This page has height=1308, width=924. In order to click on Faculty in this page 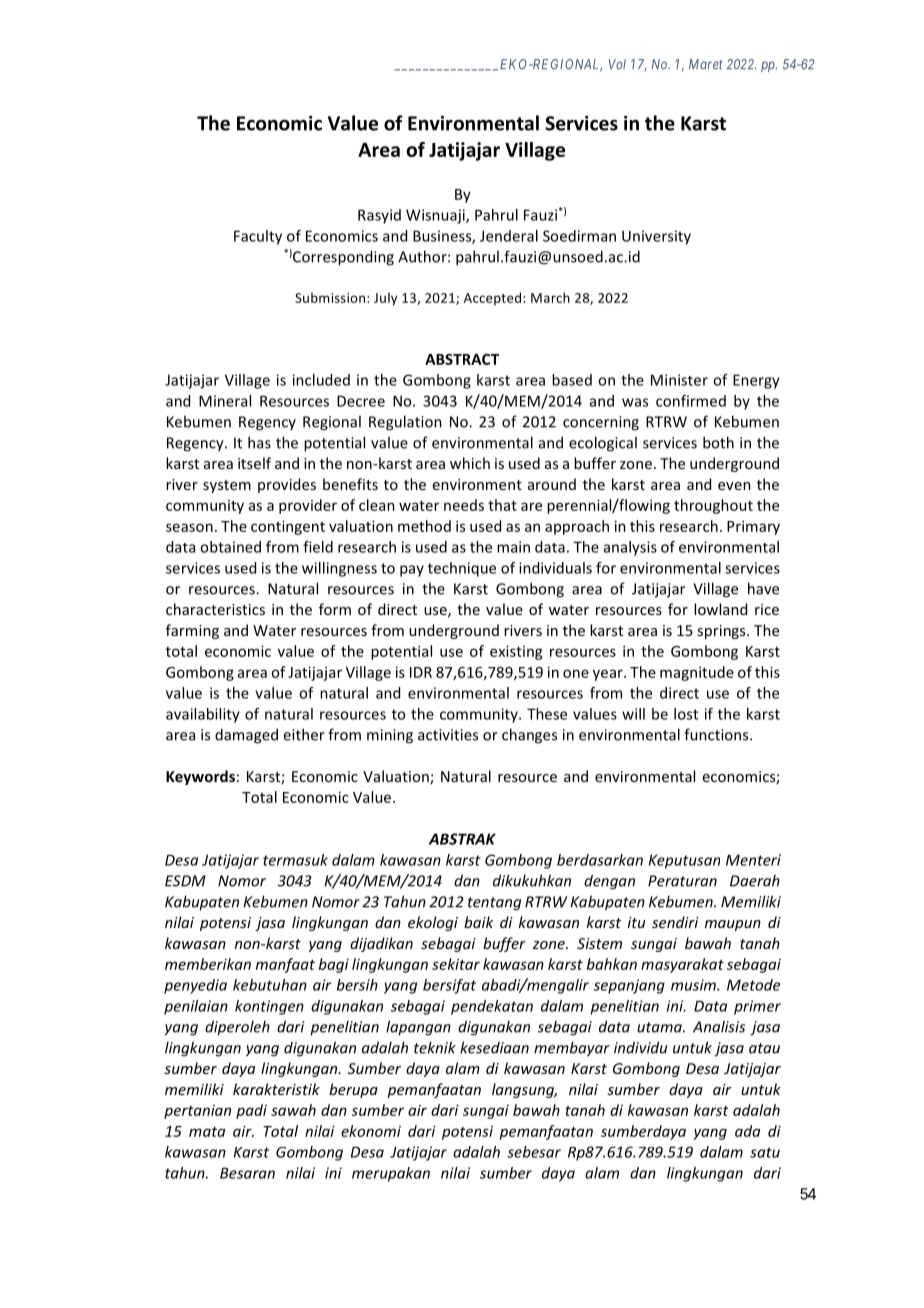, I will do `click(258, 237)`.
